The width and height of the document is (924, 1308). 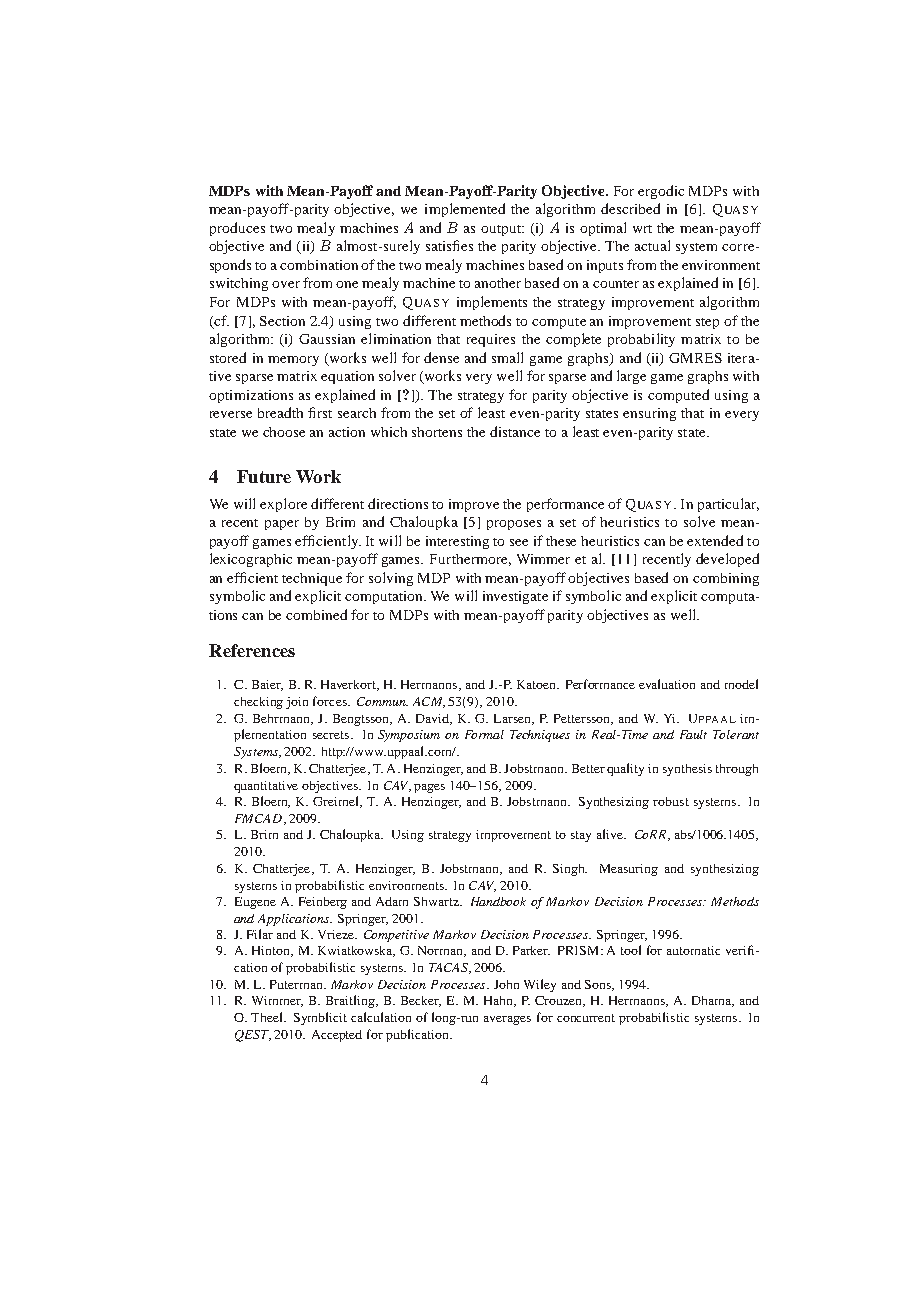 I want to click on ensuring, so click(x=649, y=414).
